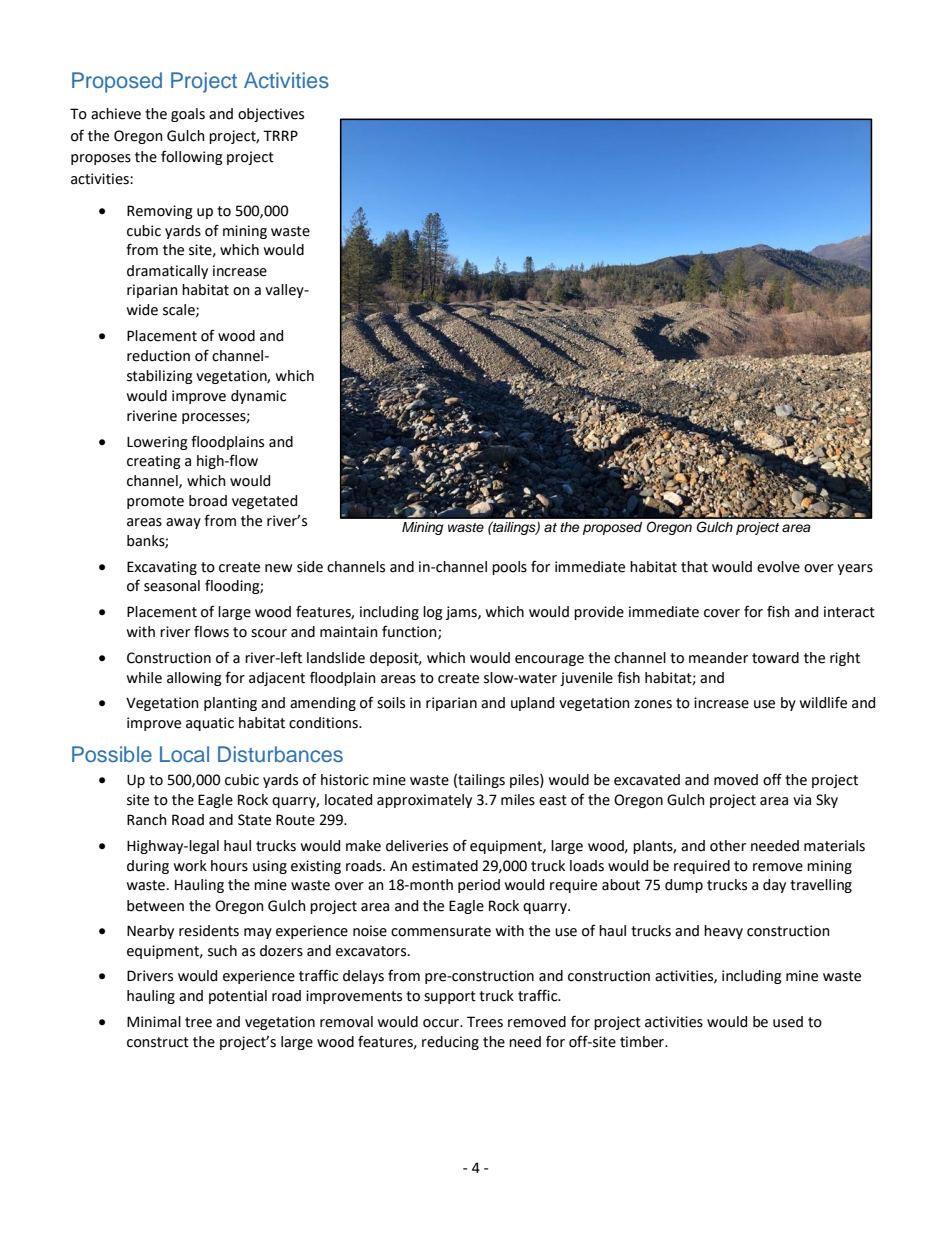 Image resolution: width=952 pixels, height=1233 pixels. I want to click on pools, so click(509, 568).
